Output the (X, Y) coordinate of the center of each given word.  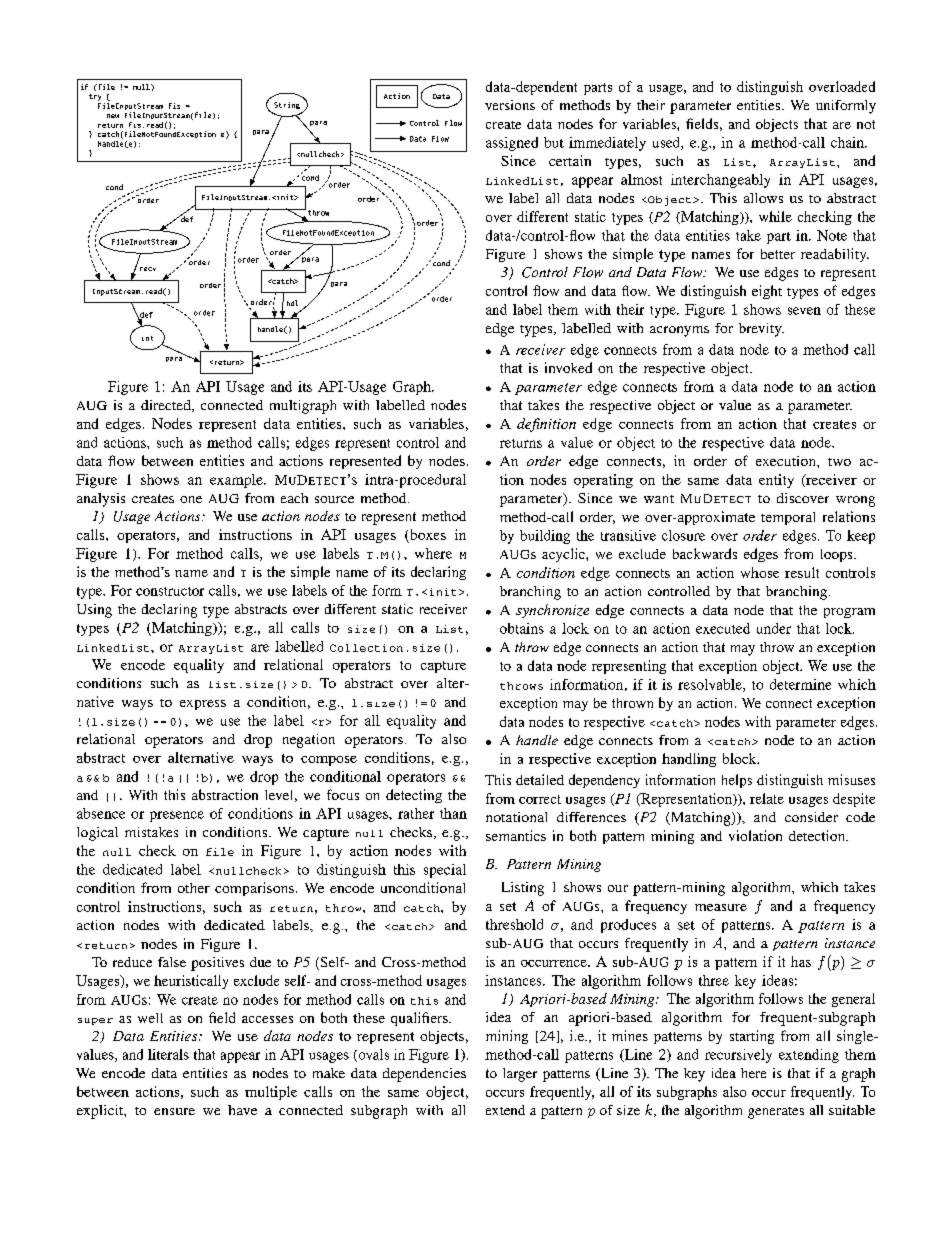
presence (177, 816)
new (113, 116)
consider (811, 817)
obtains (522, 628)
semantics (516, 835)
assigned (512, 144)
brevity (761, 330)
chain (848, 142)
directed (167, 406)
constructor (170, 591)
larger (520, 1075)
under (774, 628)
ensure (174, 1111)
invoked (568, 367)
